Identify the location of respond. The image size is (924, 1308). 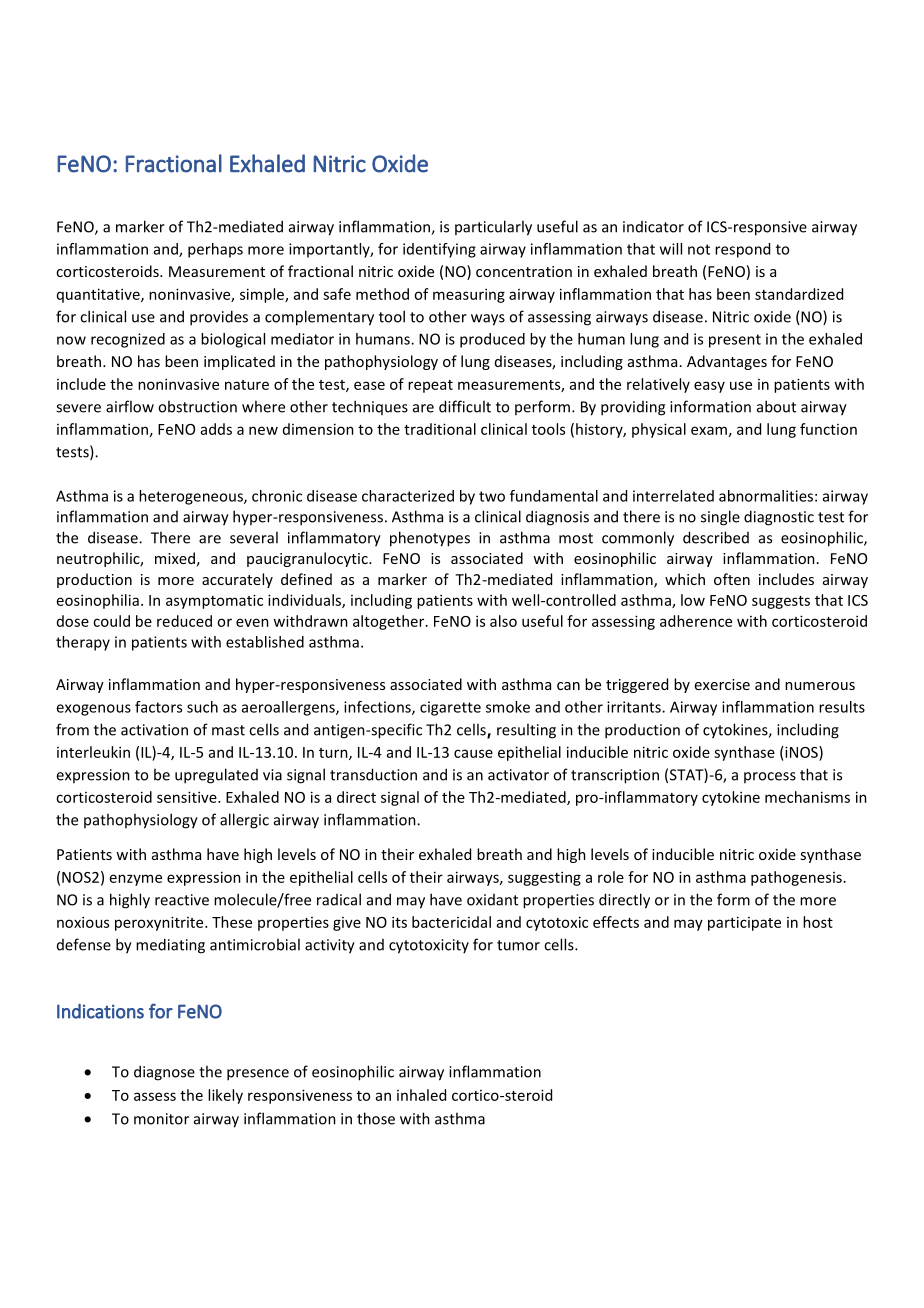
(742, 250).
